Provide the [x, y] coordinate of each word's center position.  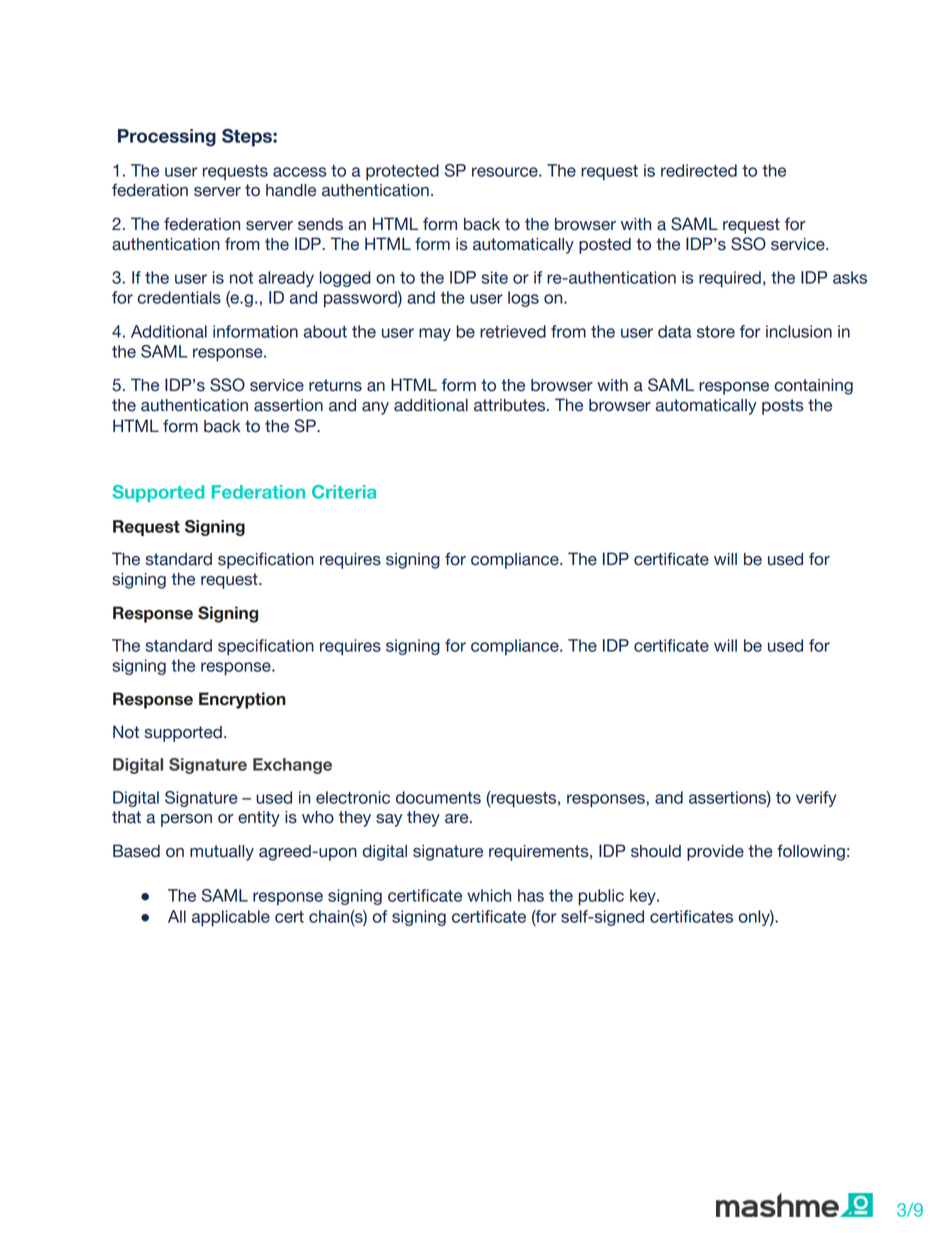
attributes [511, 405]
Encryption [242, 700]
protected [402, 172]
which [489, 895]
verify [816, 799]
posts [783, 407]
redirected [699, 170]
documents [438, 797]
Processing [167, 138]
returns [335, 385]
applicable [231, 918]
